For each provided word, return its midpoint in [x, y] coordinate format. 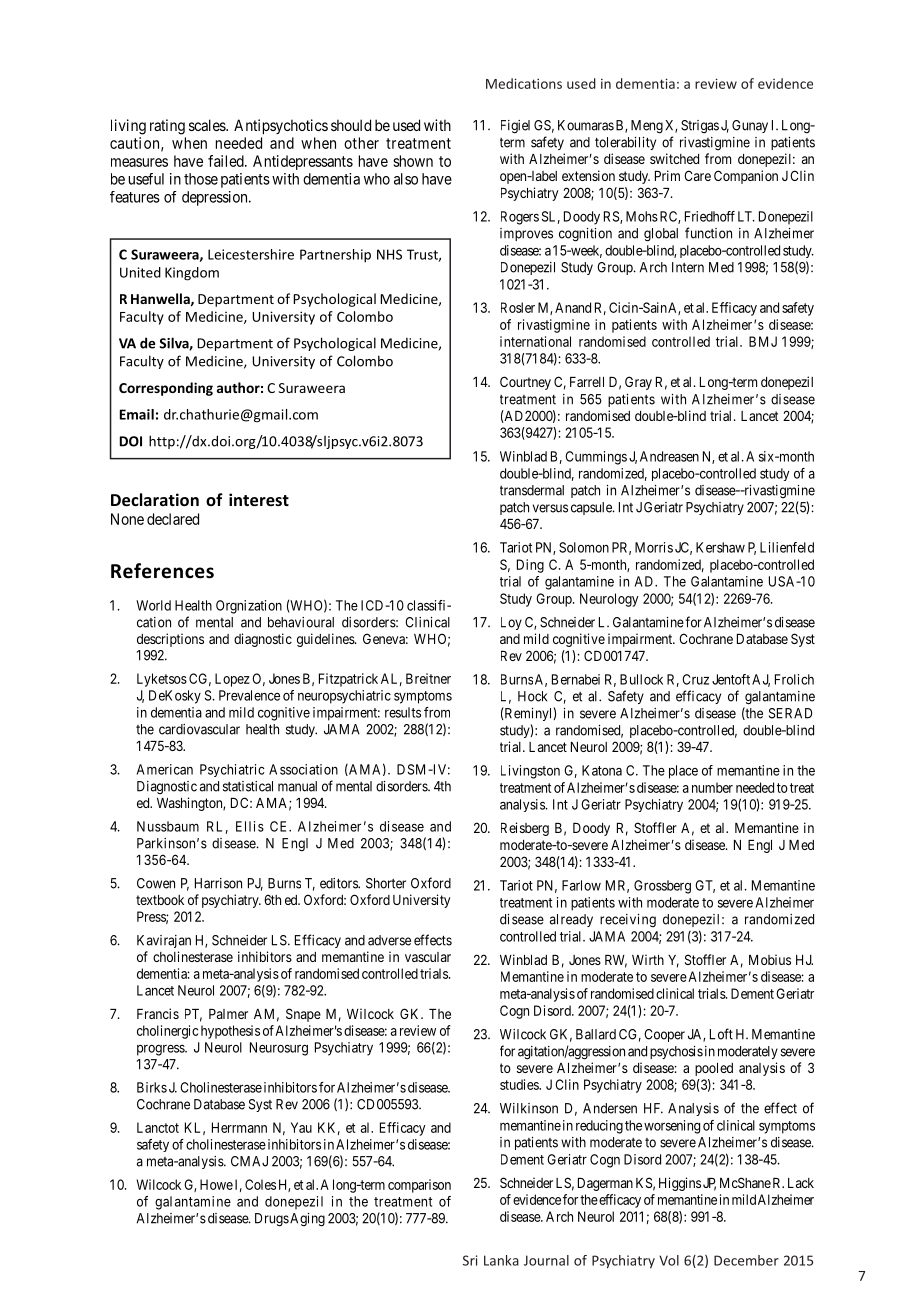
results [403, 712]
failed [227, 161]
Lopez [232, 680]
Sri [470, 1260]
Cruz [695, 679]
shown [413, 161]
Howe [216, 1184]
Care [697, 175]
